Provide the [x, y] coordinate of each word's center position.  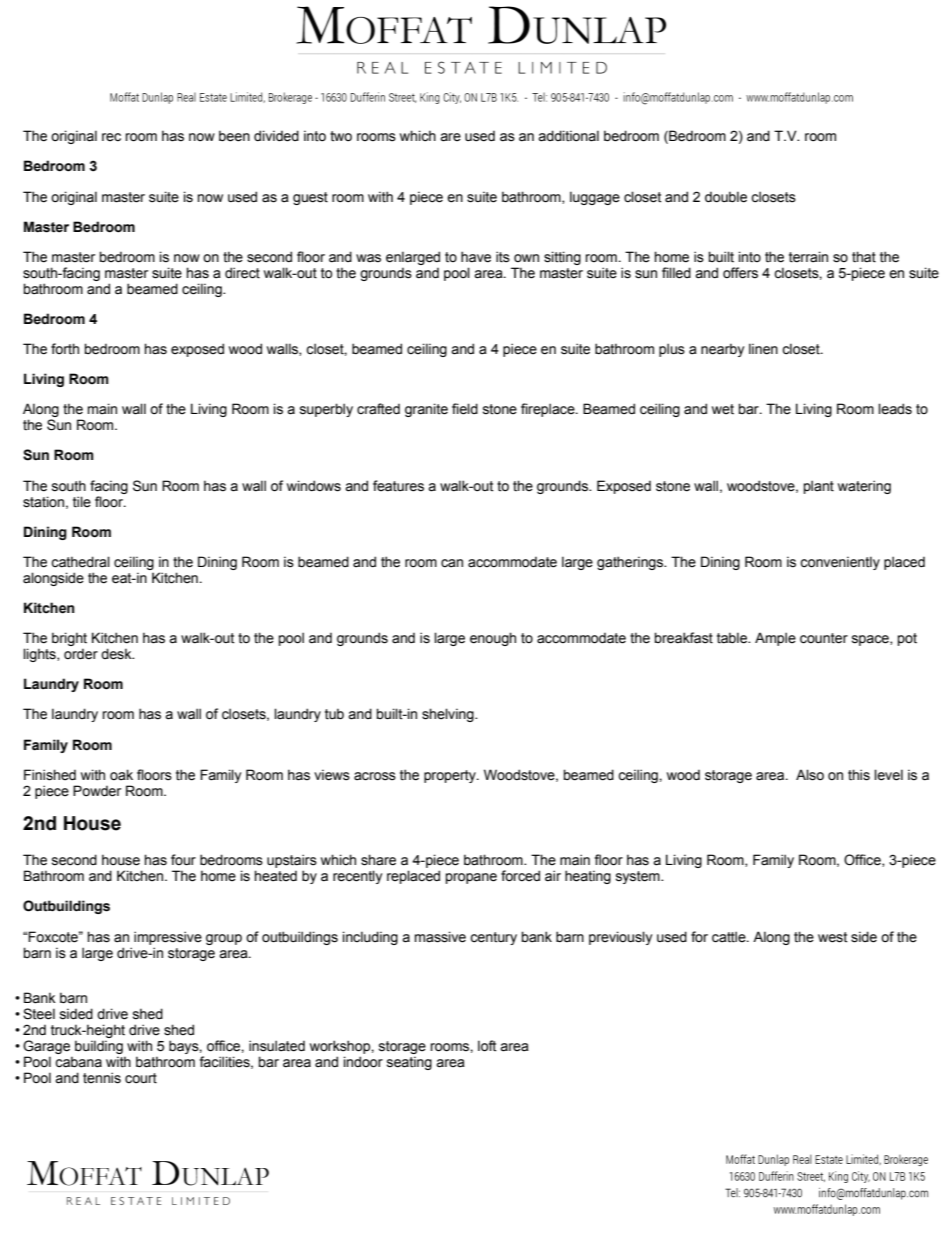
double [726, 197]
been [234, 136]
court [141, 1078]
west [833, 937]
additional [568, 136]
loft [487, 1046]
